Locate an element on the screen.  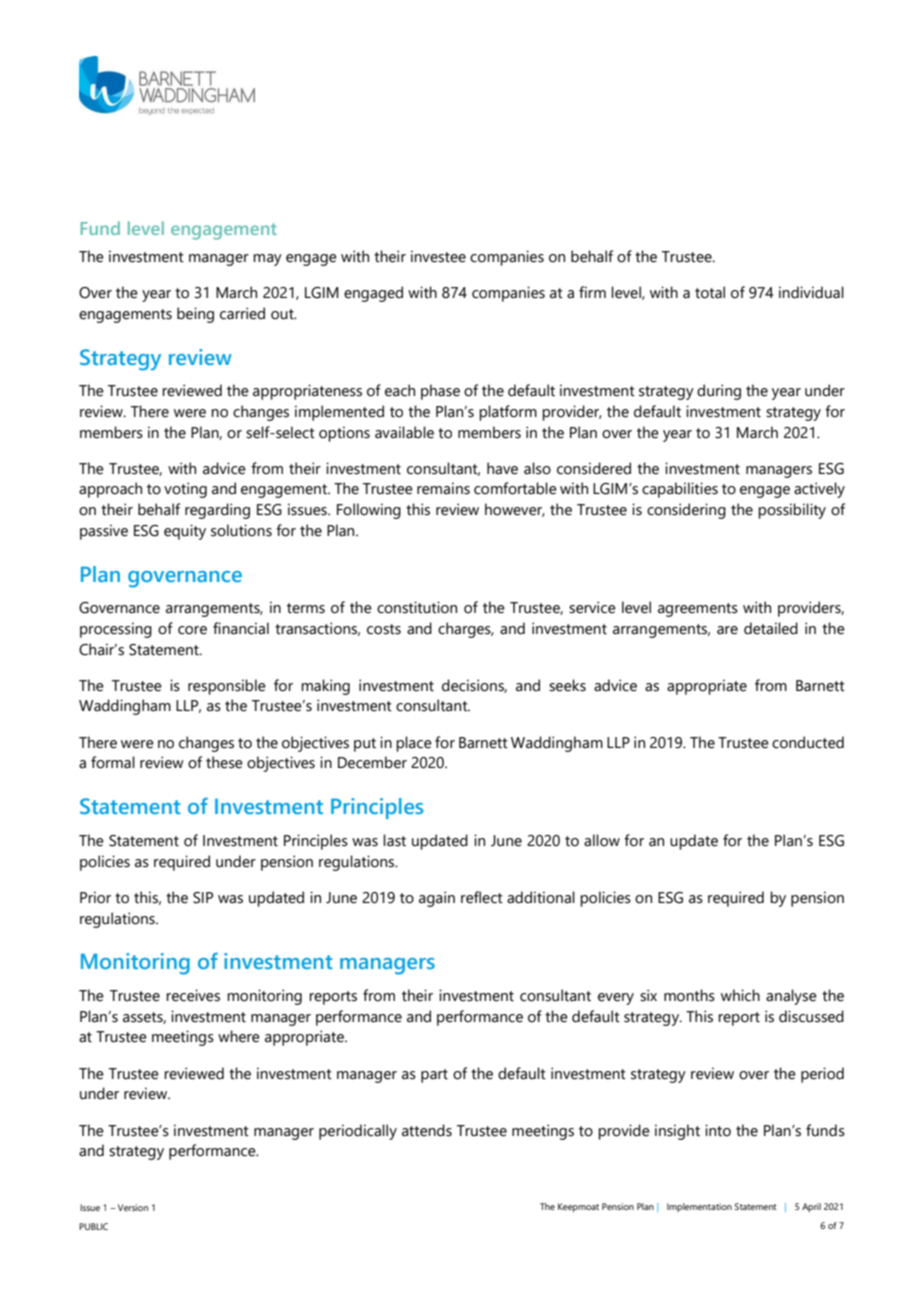
these is located at coordinates (224, 762).
